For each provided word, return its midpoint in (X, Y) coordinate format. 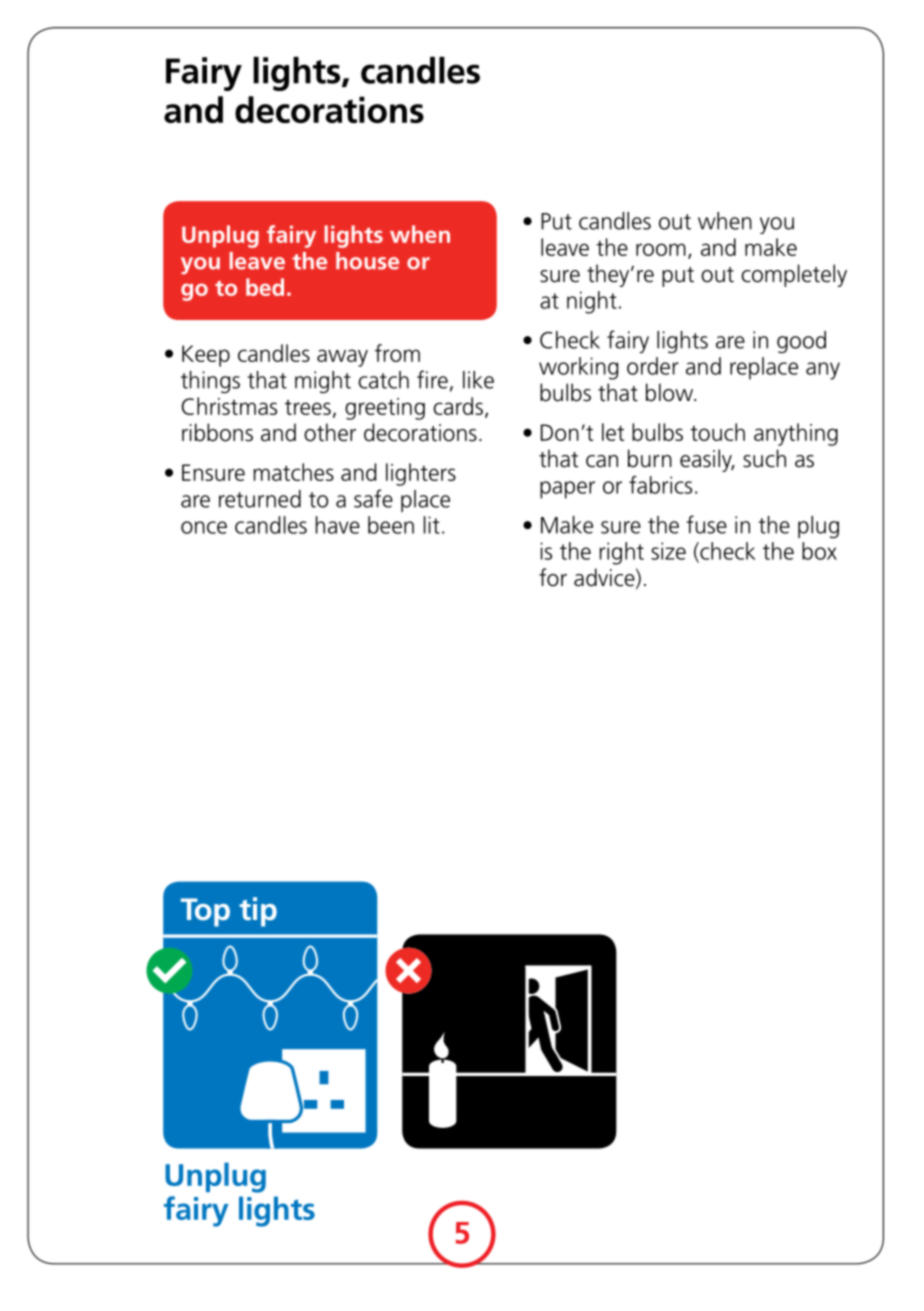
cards (458, 406)
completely (794, 275)
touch (717, 432)
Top (205, 912)
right (621, 553)
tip (258, 912)
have (338, 525)
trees (308, 407)
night (592, 302)
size (668, 551)
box (819, 551)
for (553, 577)
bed (265, 287)
